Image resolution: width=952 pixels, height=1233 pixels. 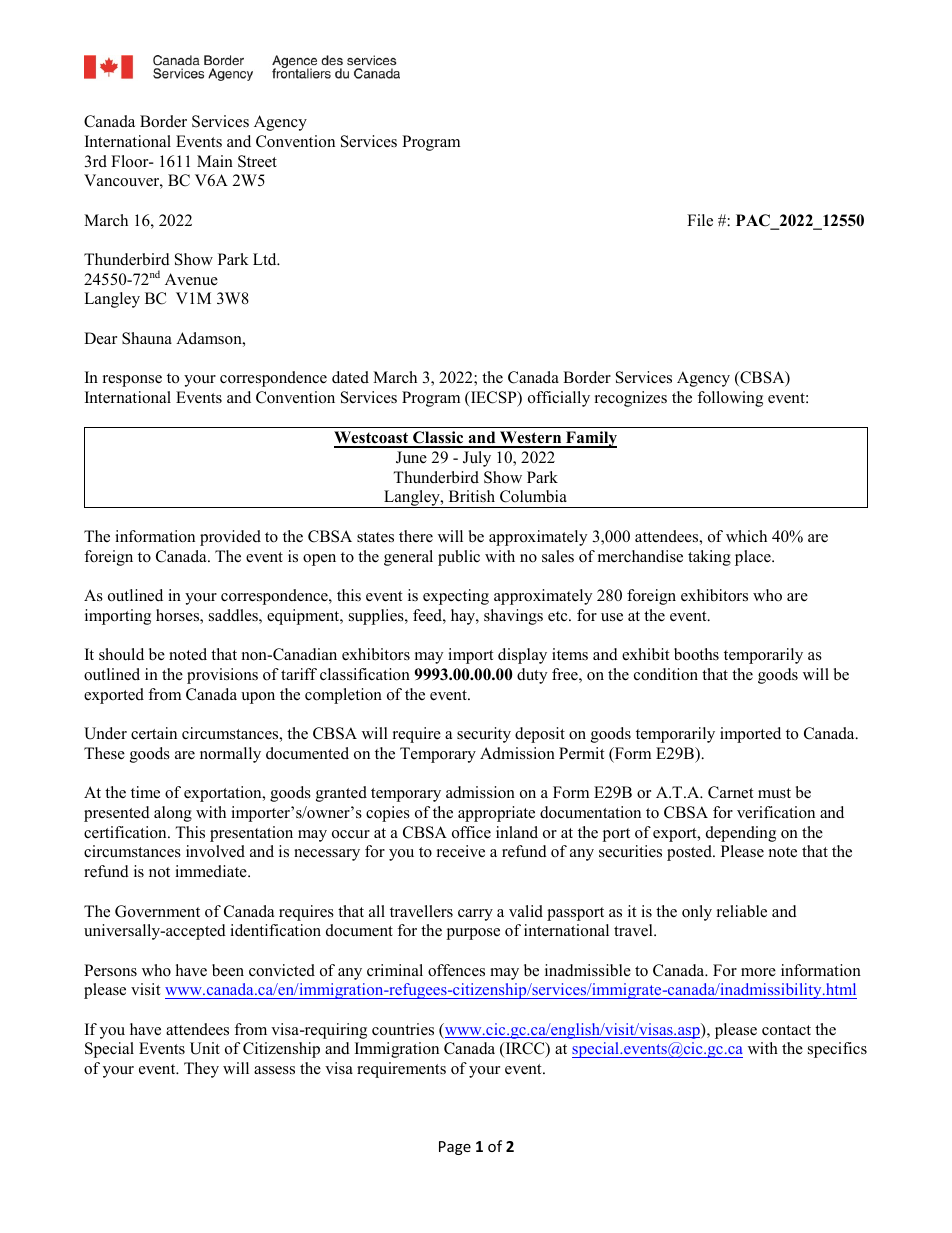 I want to click on response, so click(x=132, y=381).
